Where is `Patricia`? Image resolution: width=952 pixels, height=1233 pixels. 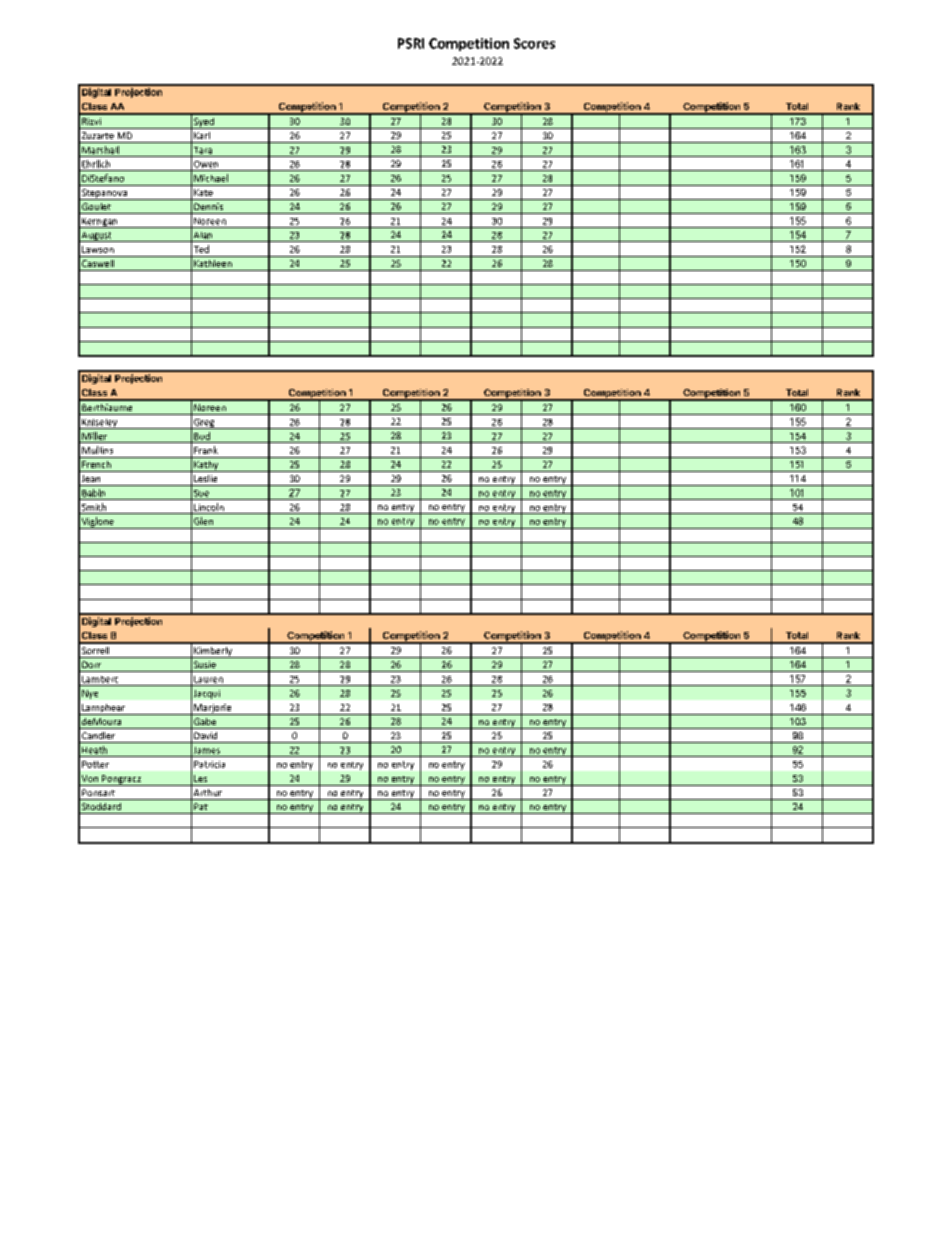 Patricia is located at coordinates (209, 764).
